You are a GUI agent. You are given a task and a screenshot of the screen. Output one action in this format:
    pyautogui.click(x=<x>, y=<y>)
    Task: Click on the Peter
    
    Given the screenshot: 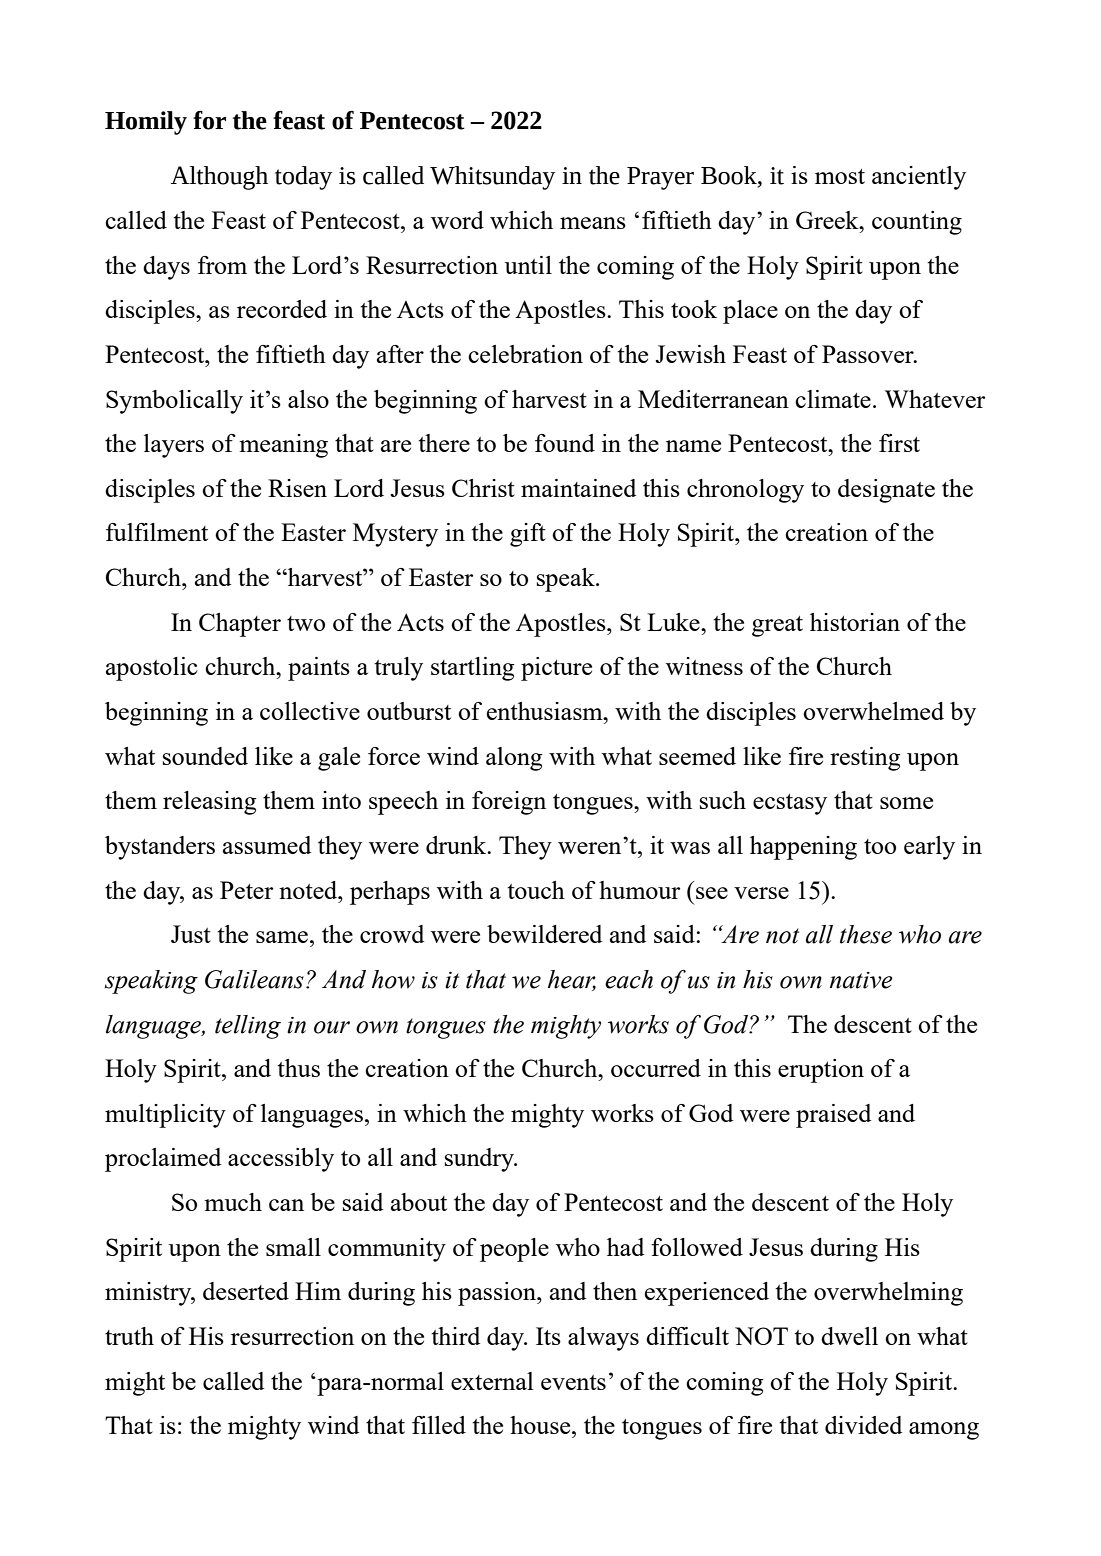 What is the action you would take?
    pyautogui.click(x=246, y=890)
